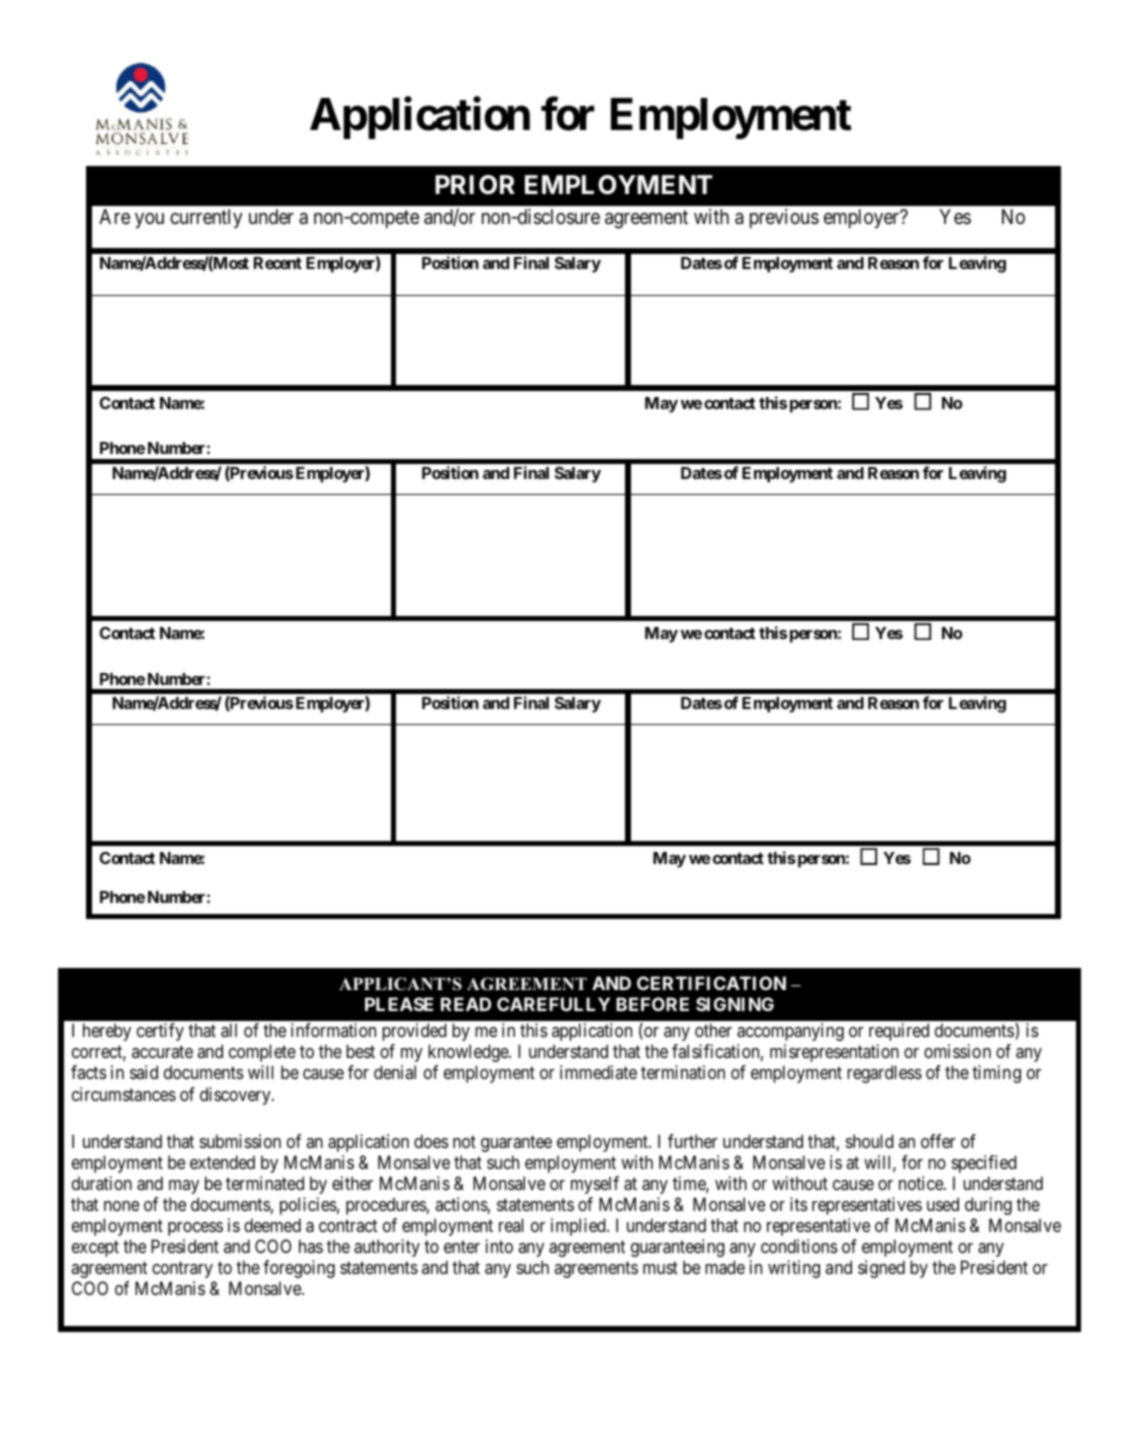 Image resolution: width=1124 pixels, height=1455 pixels. Describe the element at coordinates (881, 1269) in the image. I see `signed` at that location.
